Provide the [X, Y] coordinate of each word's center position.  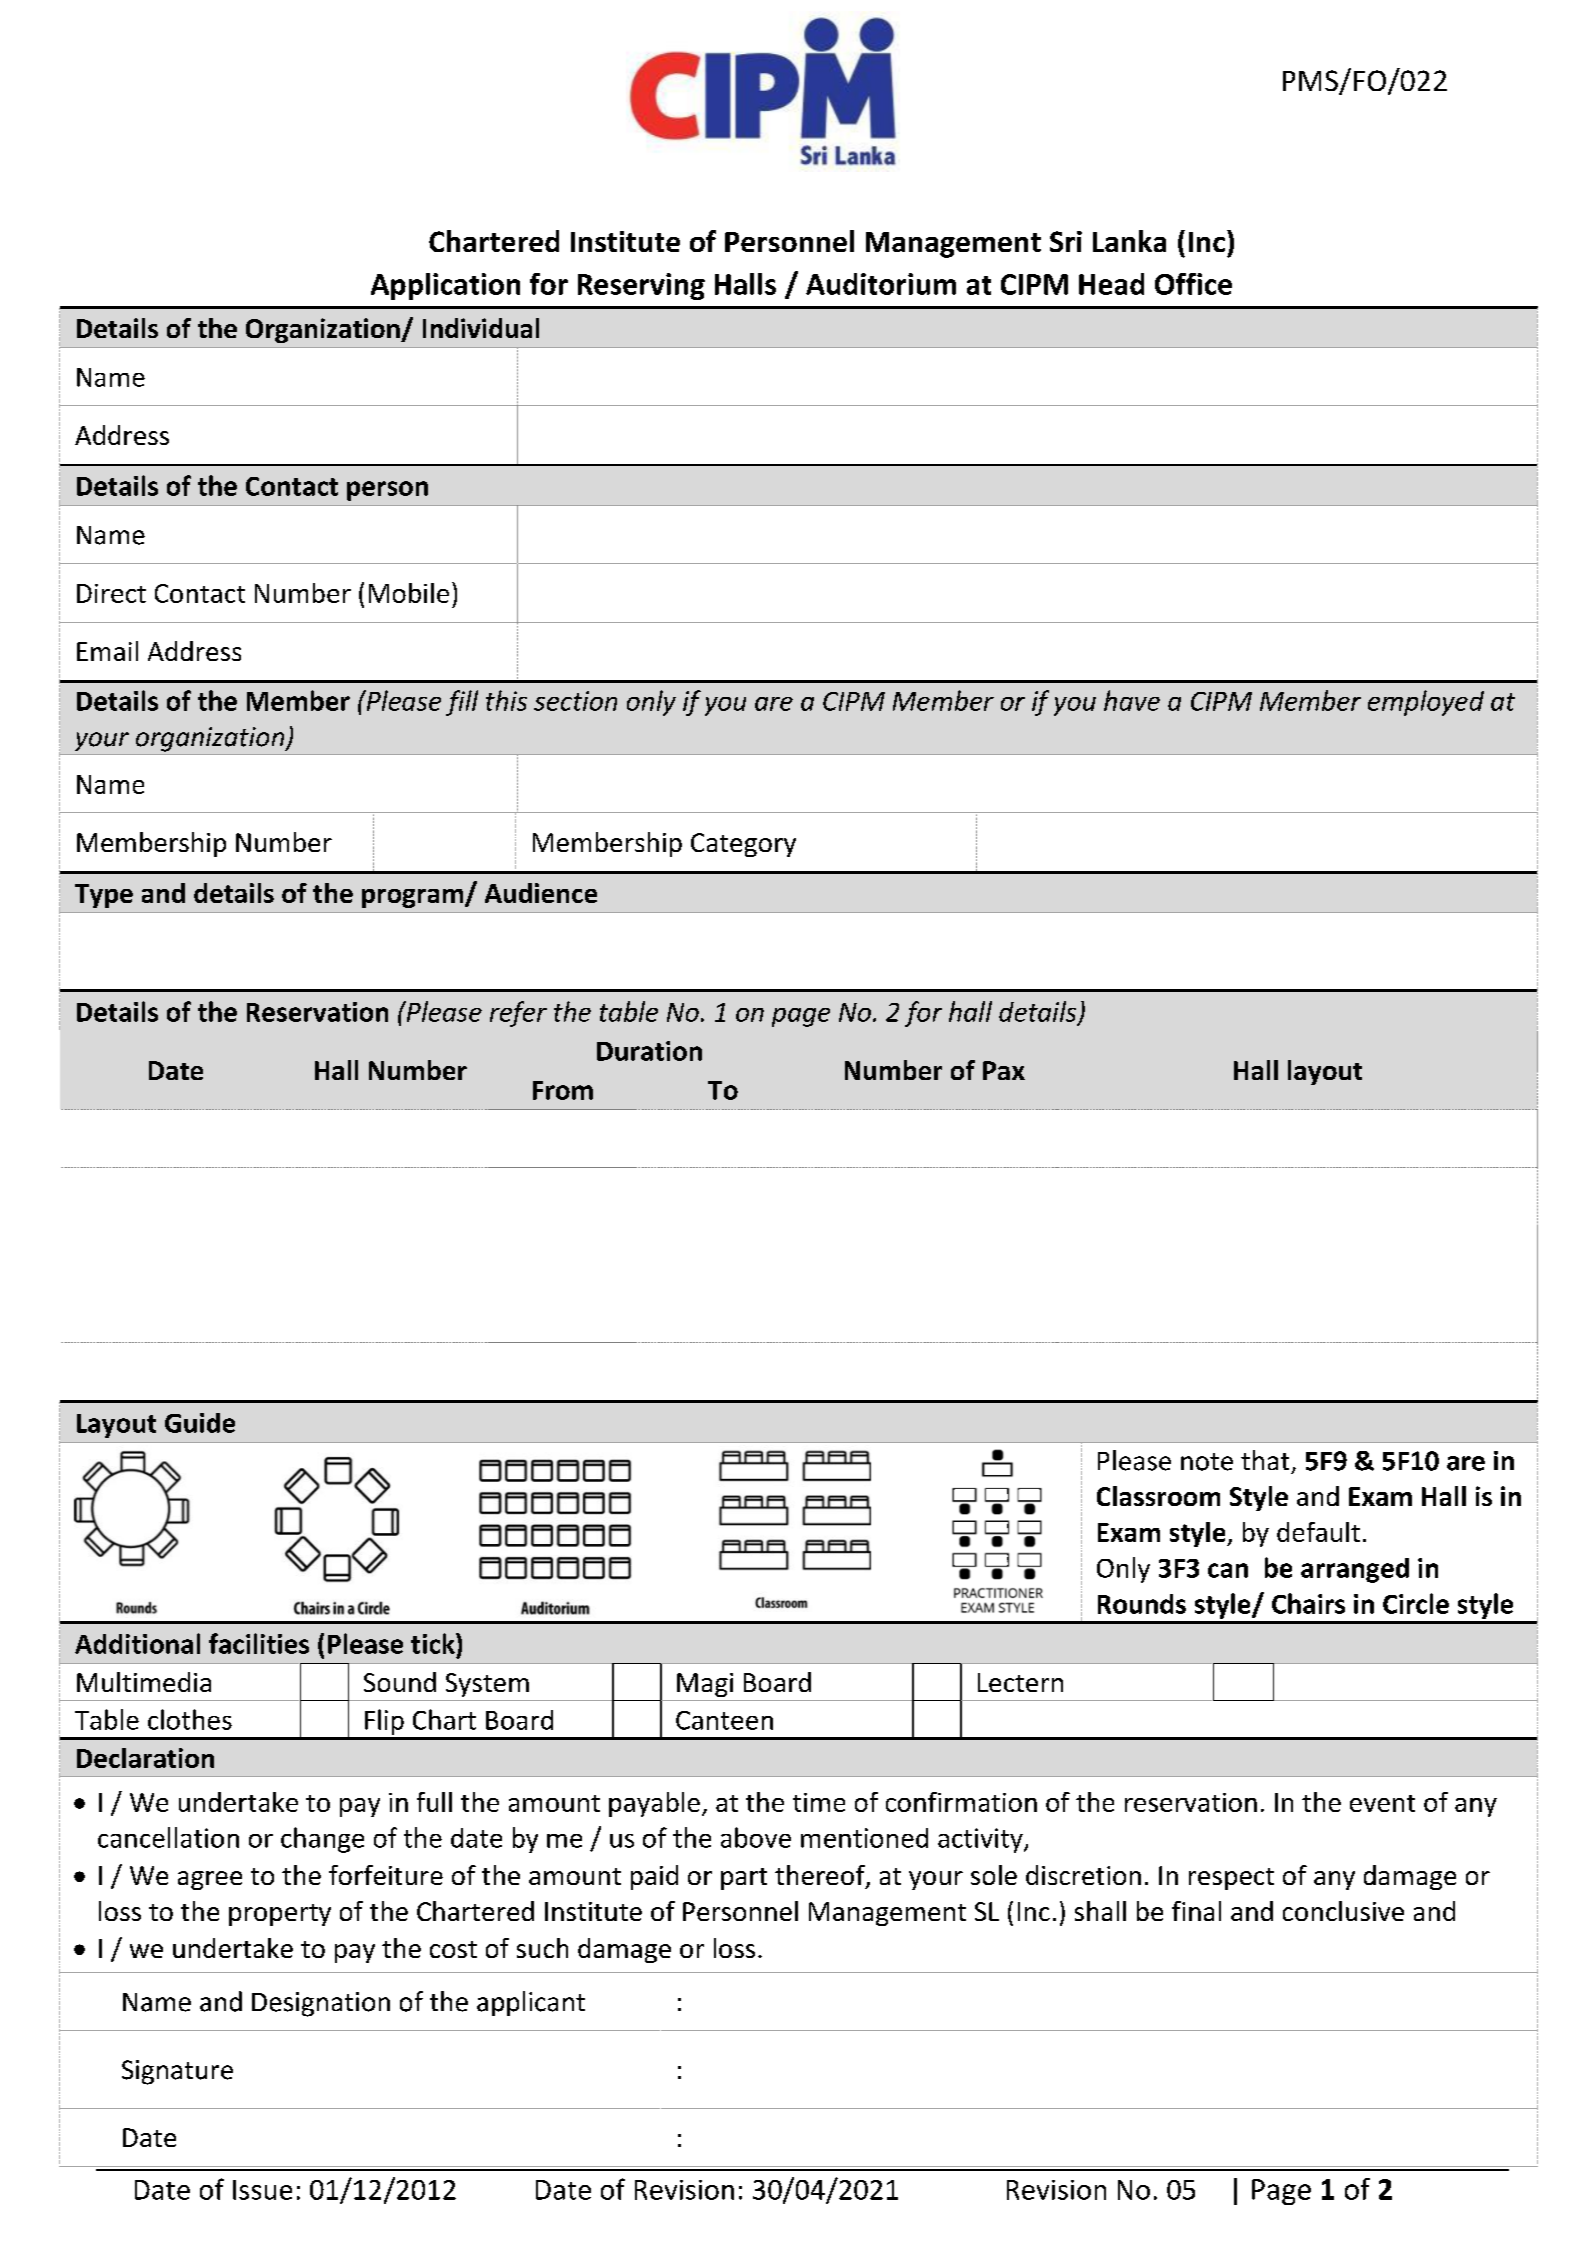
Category [743, 845]
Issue [262, 2190]
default [1318, 1532]
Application [445, 286]
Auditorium [881, 284]
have [1132, 700]
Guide [200, 1423]
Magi [705, 1685]
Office [1193, 284]
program [414, 898]
